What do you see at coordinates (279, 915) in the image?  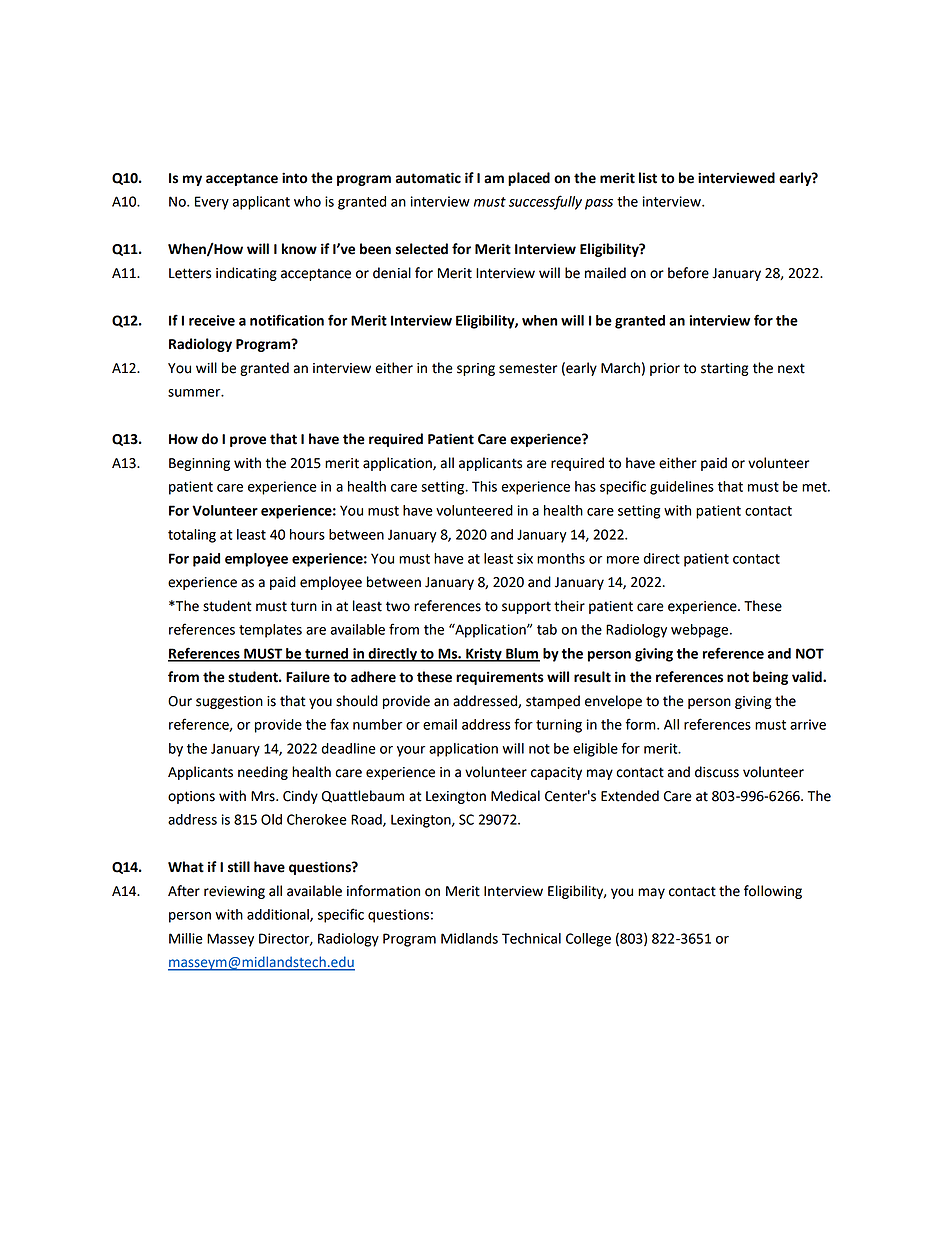 I see `additional` at bounding box center [279, 915].
